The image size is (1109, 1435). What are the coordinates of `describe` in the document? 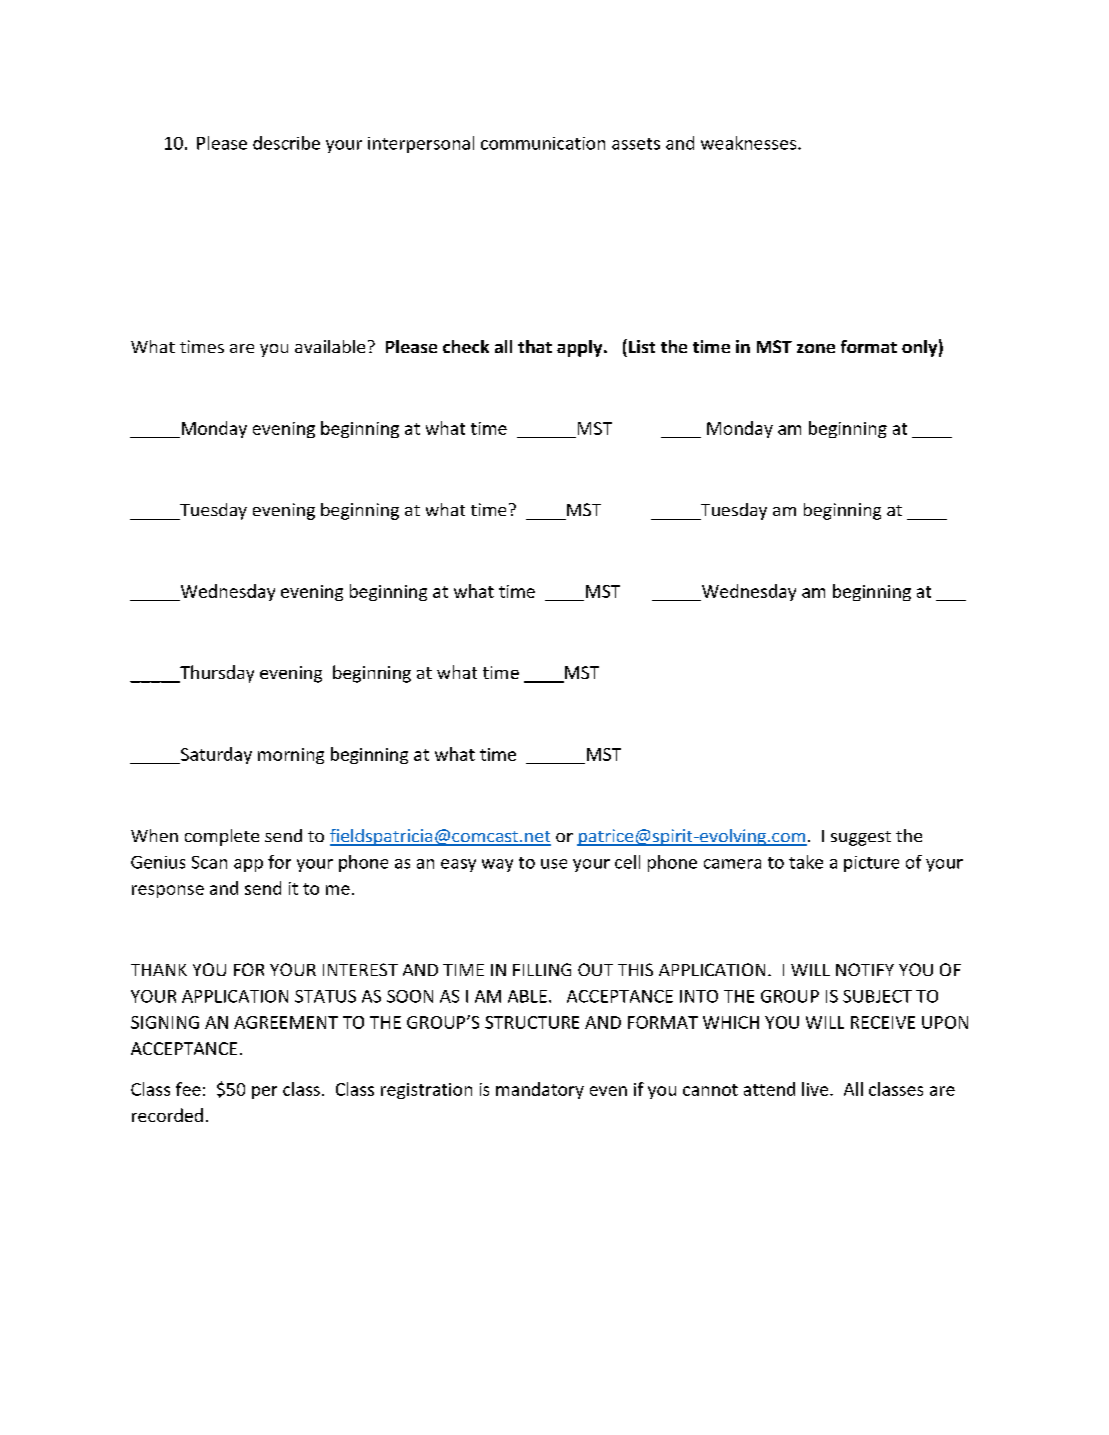 It's located at (286, 143).
